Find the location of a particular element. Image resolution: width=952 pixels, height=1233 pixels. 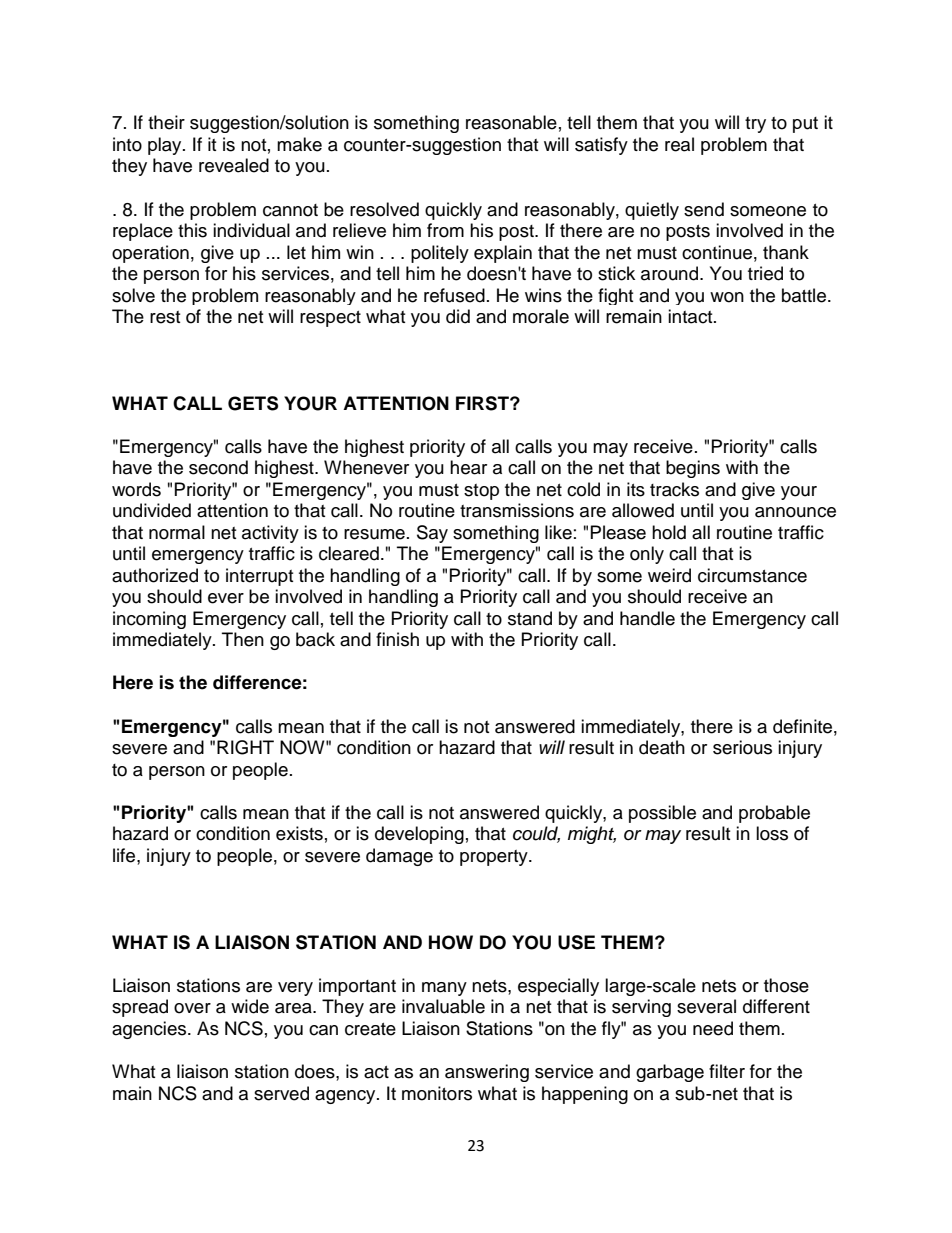

did is located at coordinates (458, 316).
